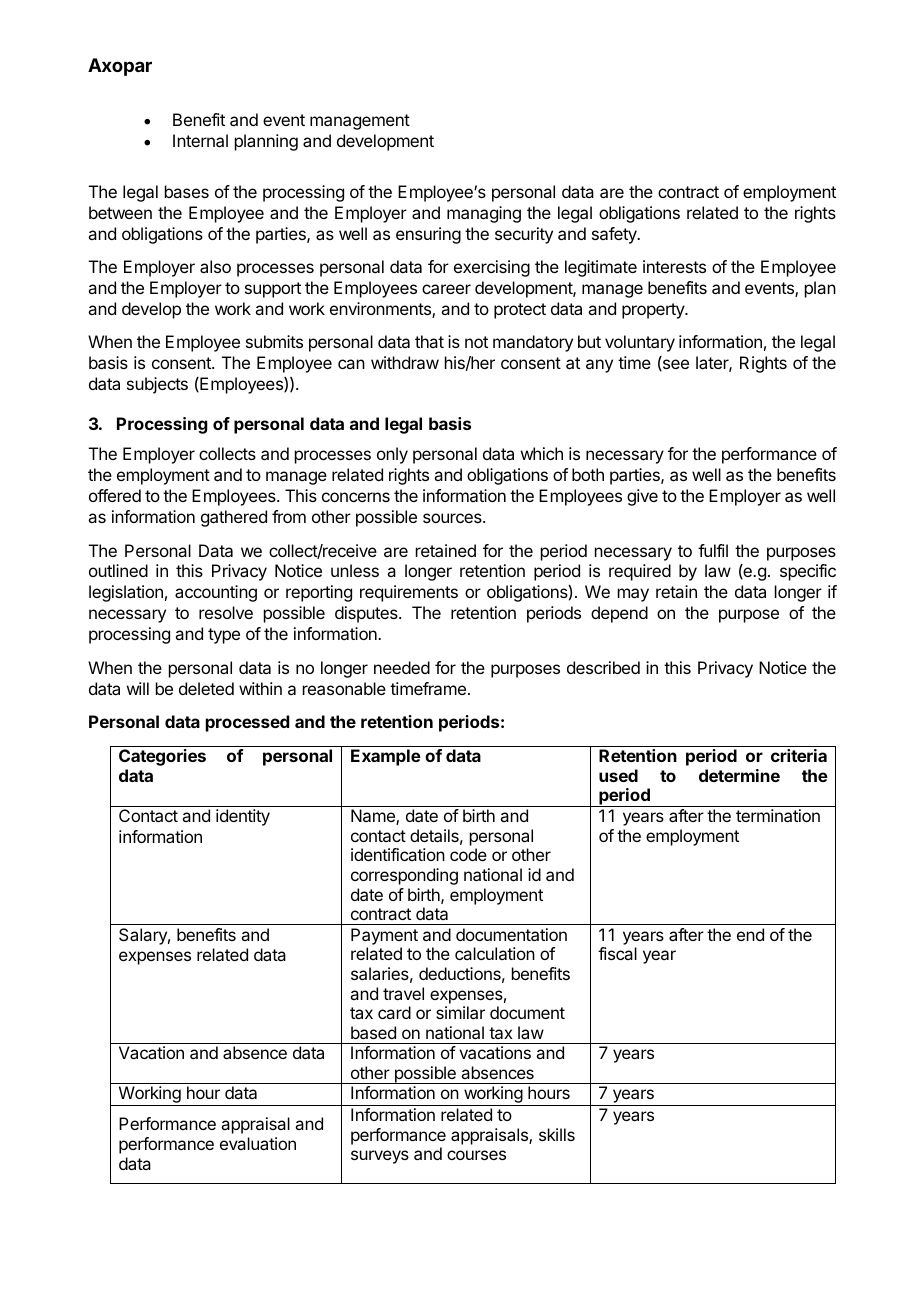 This screenshot has width=924, height=1308. Describe the element at coordinates (187, 191) in the screenshot. I see `bases` at that location.
